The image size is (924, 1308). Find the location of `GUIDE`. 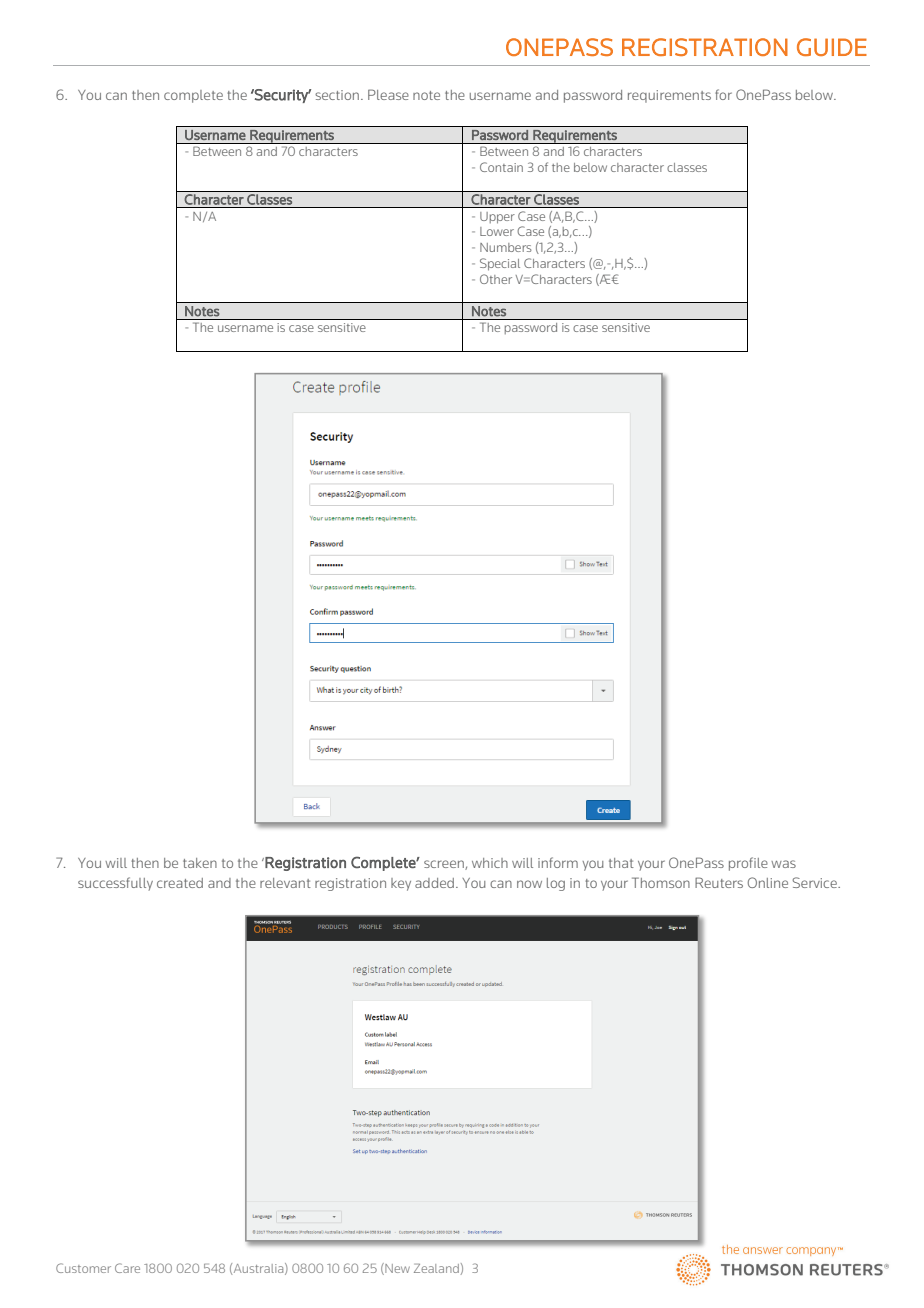

GUIDE is located at coordinates (832, 47).
